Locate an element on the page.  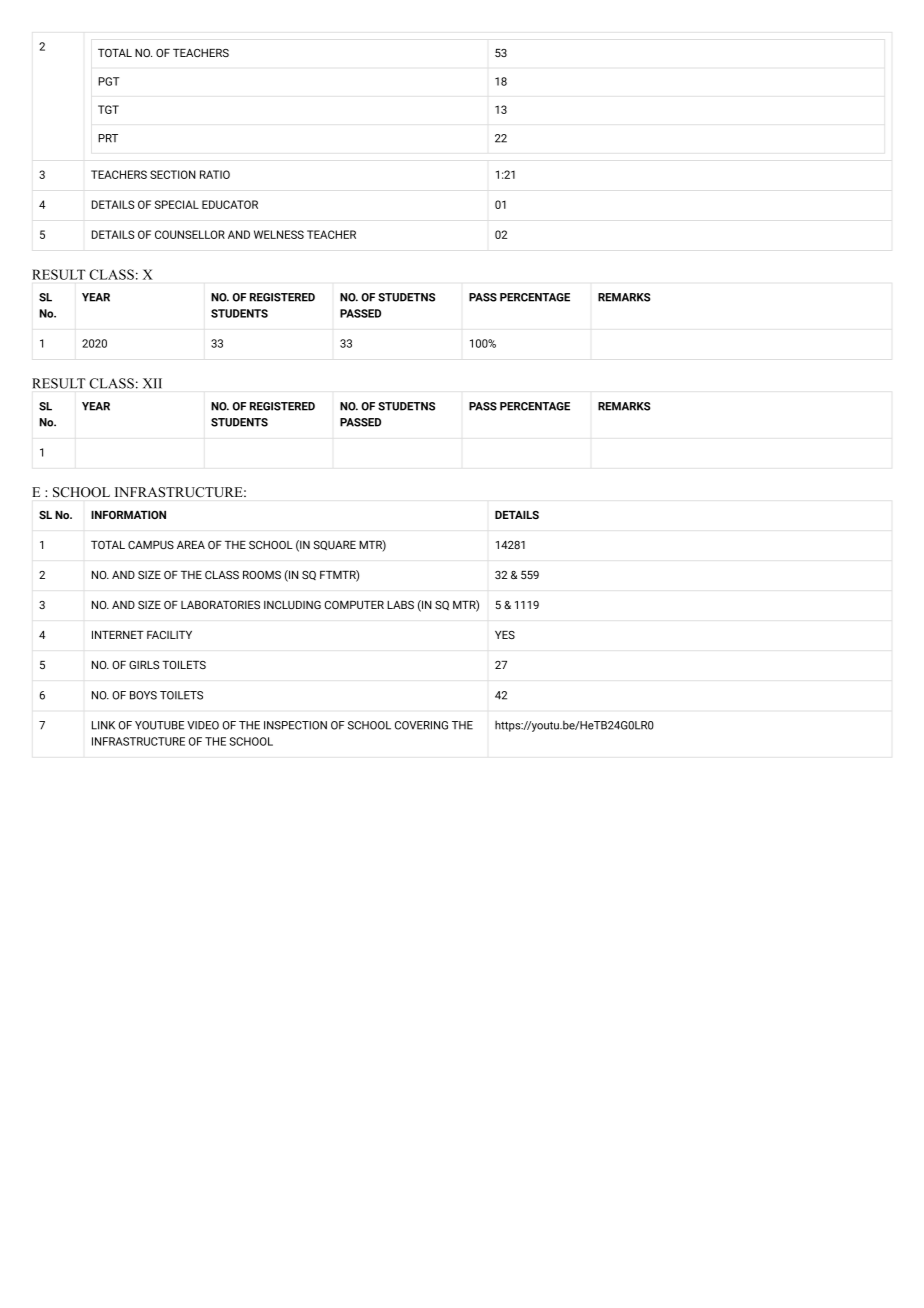
INSPECTION is located at coordinates (295, 725).
